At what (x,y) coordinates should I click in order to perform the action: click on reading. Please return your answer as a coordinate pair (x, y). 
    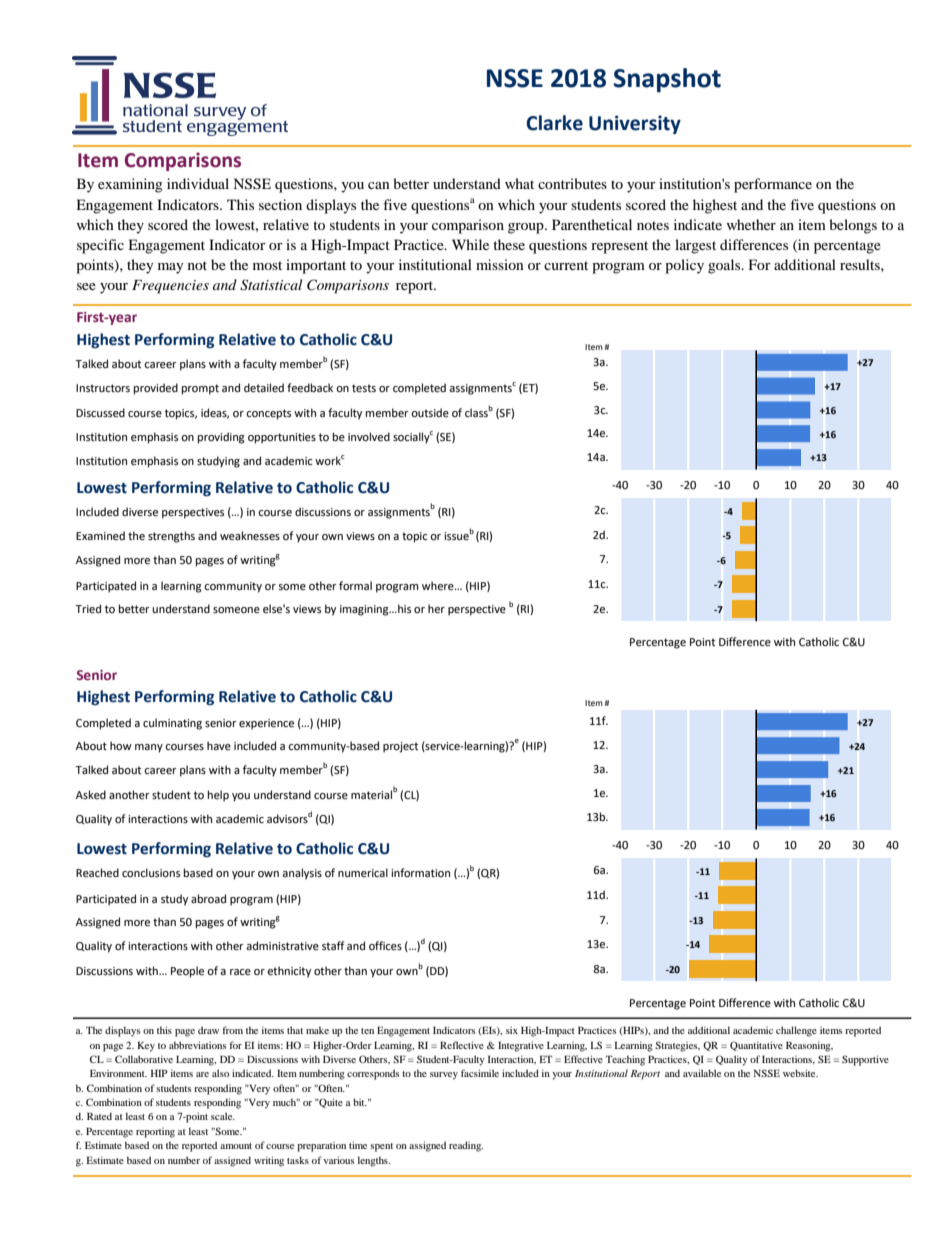
    Looking at the image, I should click on (466, 1146).
